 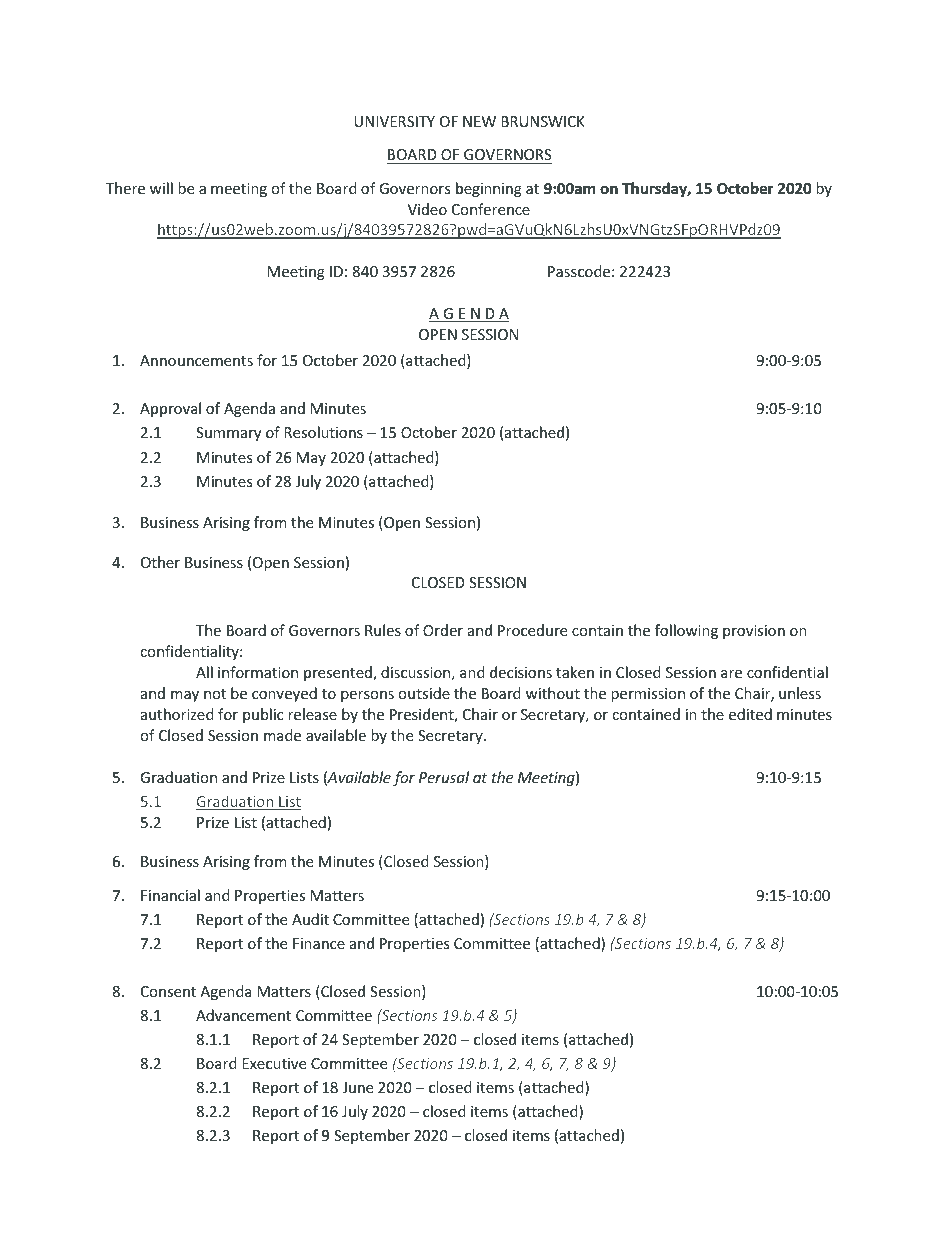 What do you see at coordinates (319, 943) in the screenshot?
I see `Finance` at bounding box center [319, 943].
